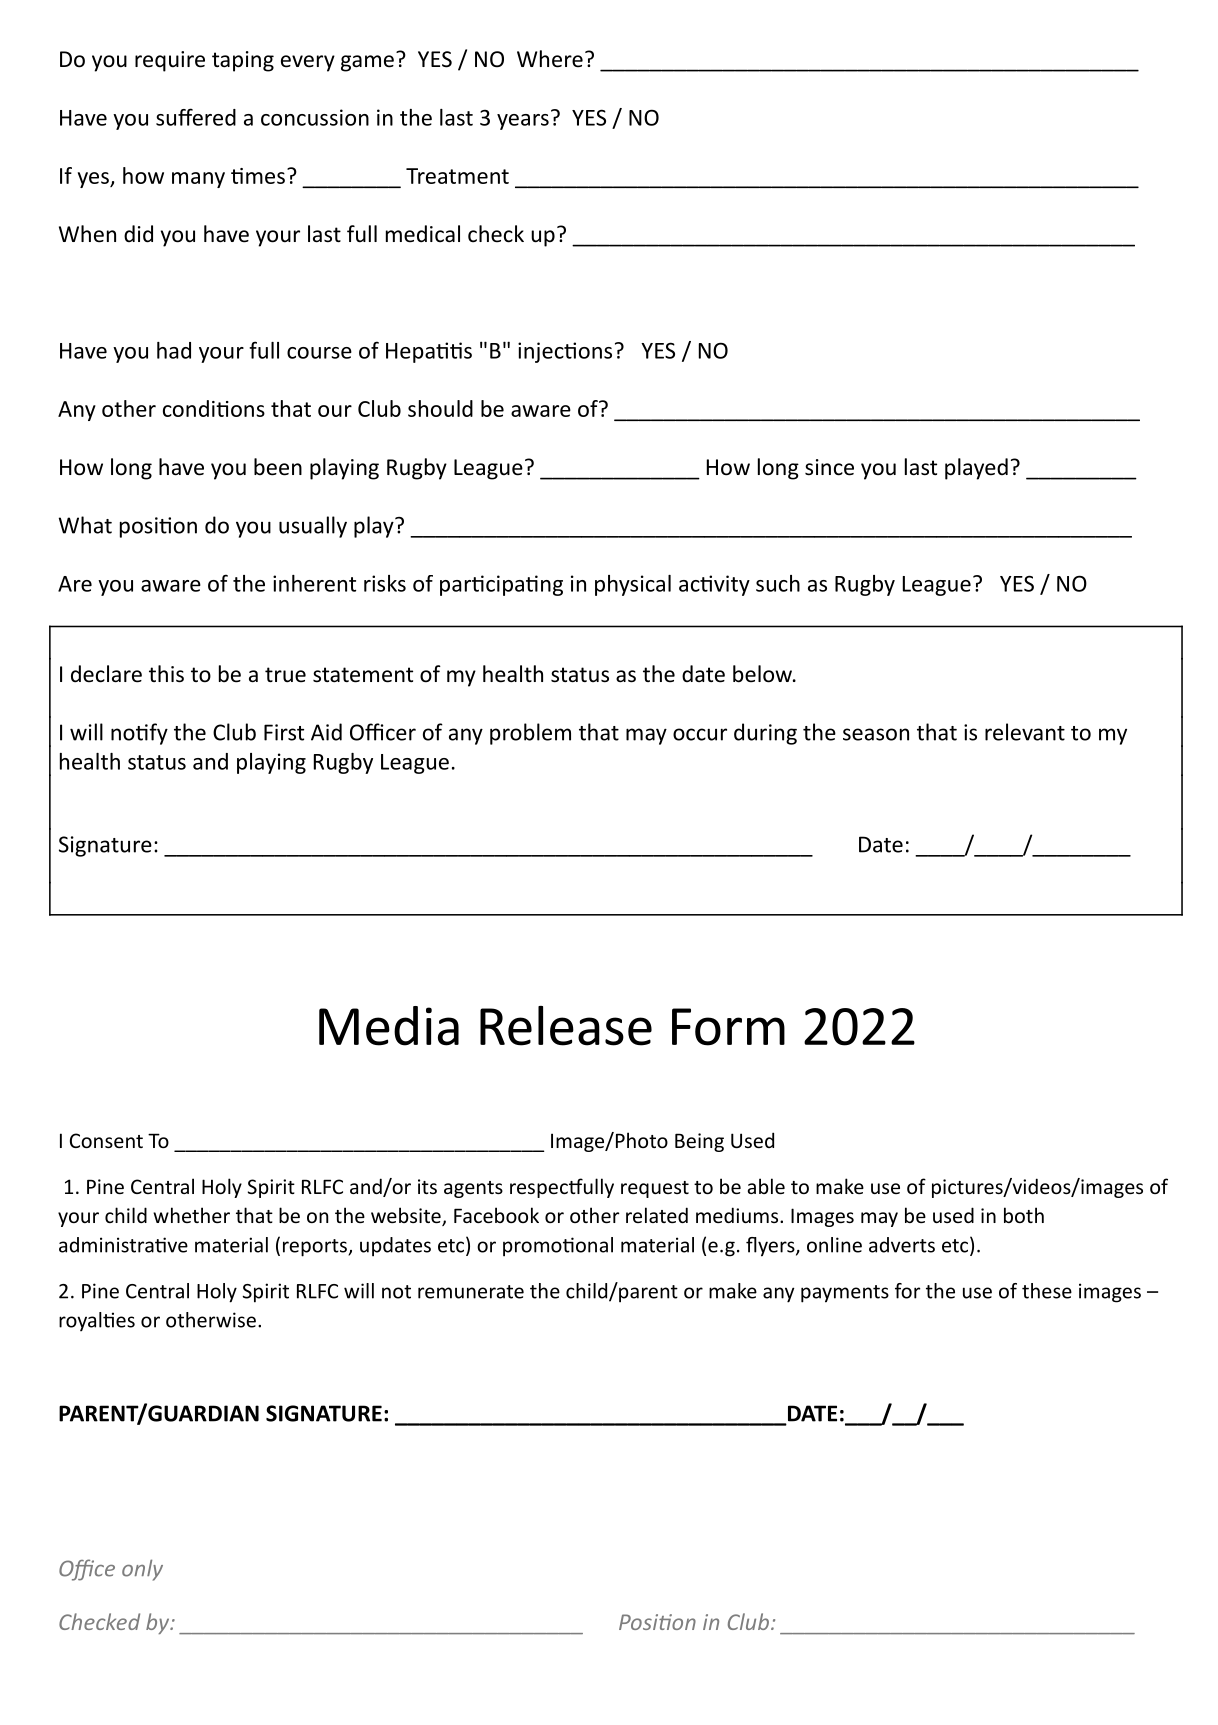 The height and width of the screenshot is (1725, 1218). I want to click on physical, so click(633, 585).
